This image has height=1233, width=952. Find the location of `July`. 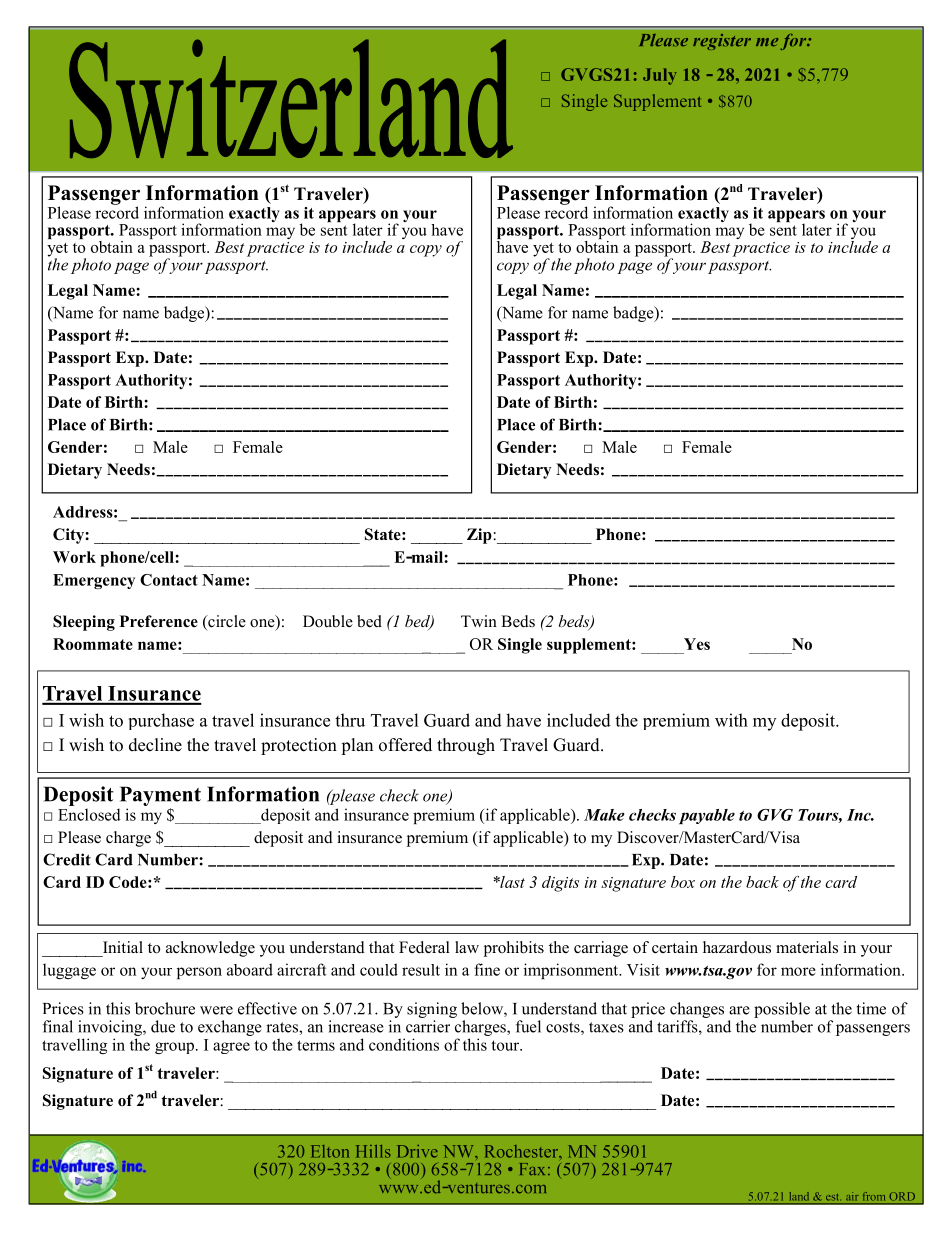

July is located at coordinates (660, 76).
